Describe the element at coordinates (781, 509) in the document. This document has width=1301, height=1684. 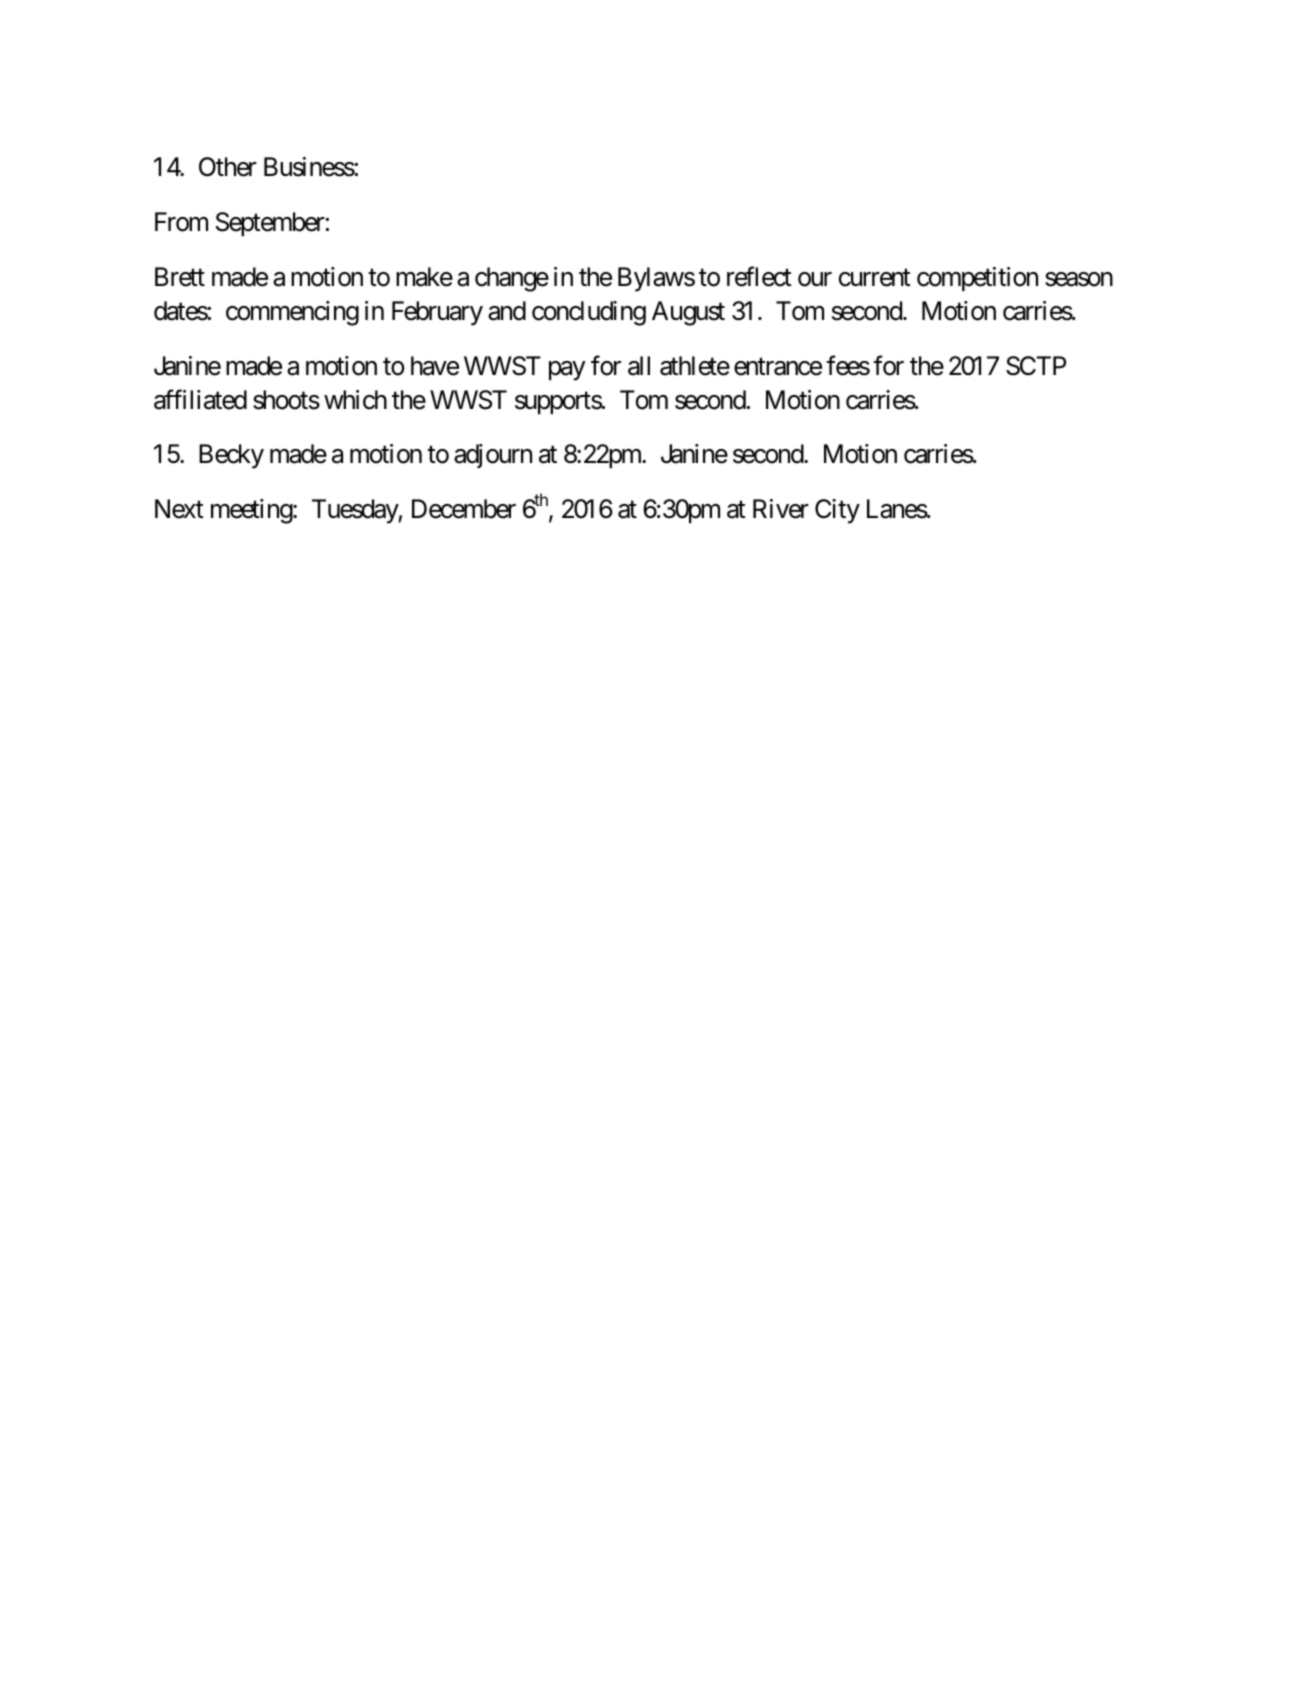
I see `River` at that location.
